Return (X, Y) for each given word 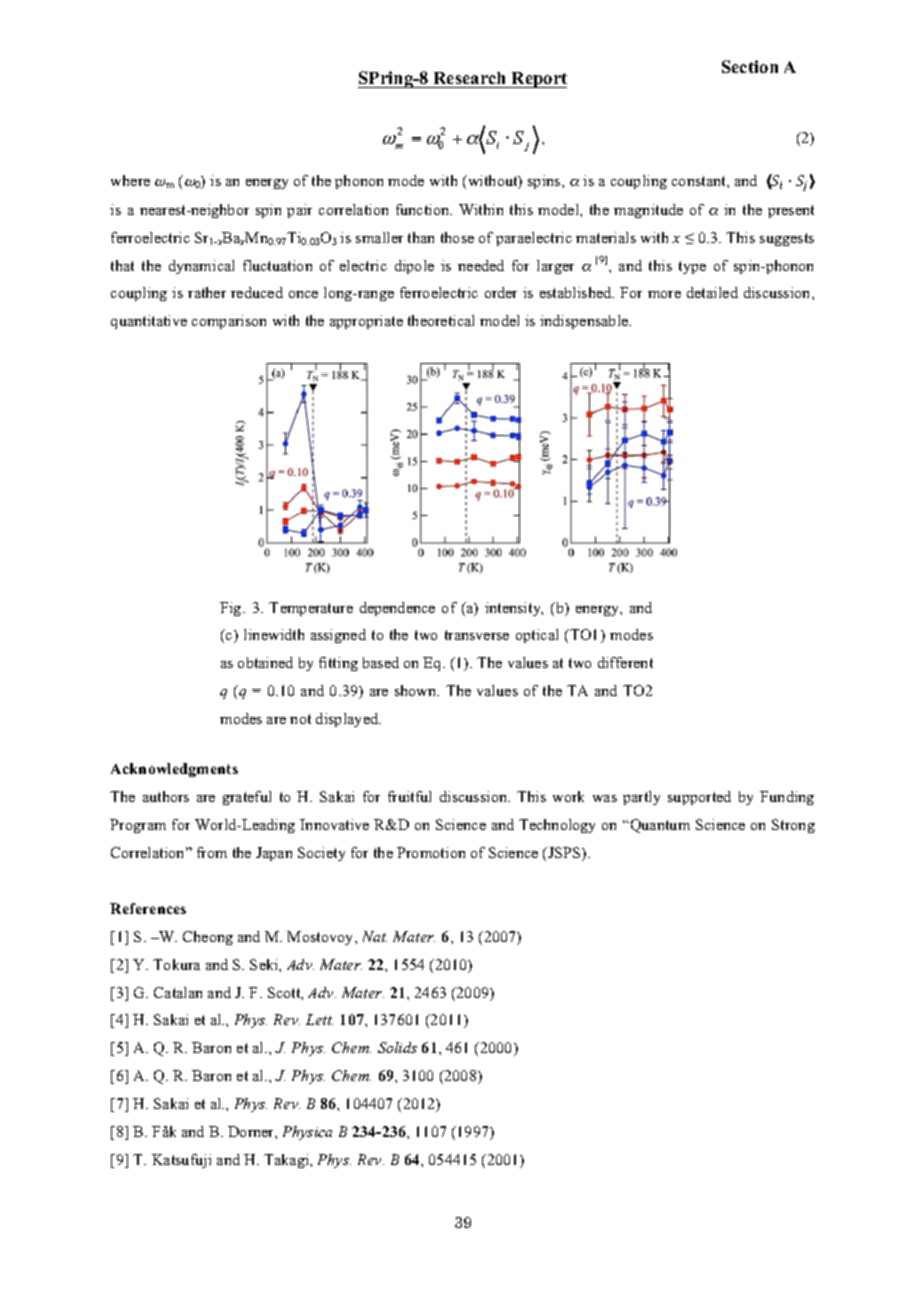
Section (750, 66)
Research (469, 78)
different (625, 662)
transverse (477, 635)
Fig (232, 609)
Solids (397, 1047)
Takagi (288, 1161)
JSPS (564, 854)
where (130, 180)
